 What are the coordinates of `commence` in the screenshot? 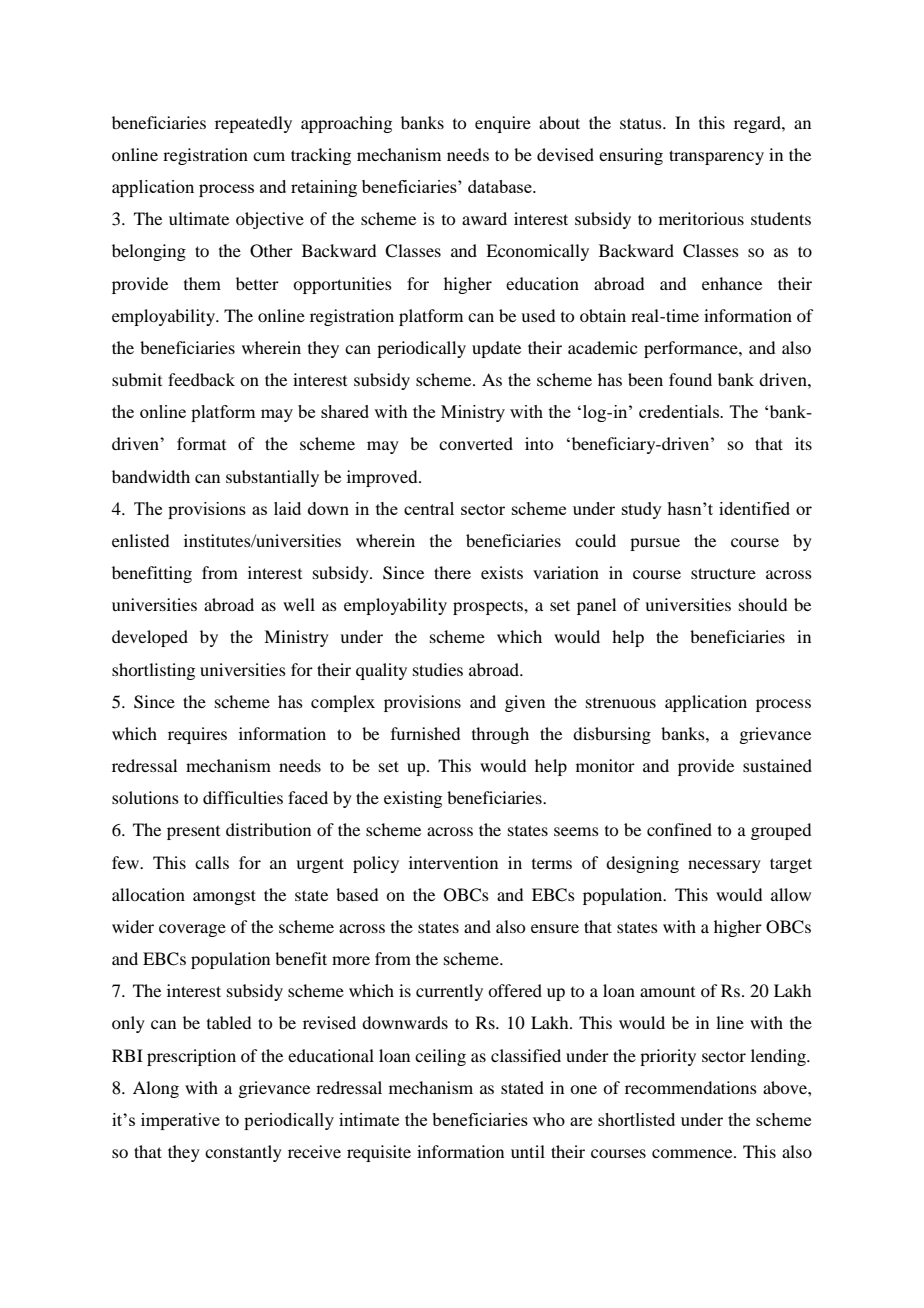 It's located at (693, 1153).
